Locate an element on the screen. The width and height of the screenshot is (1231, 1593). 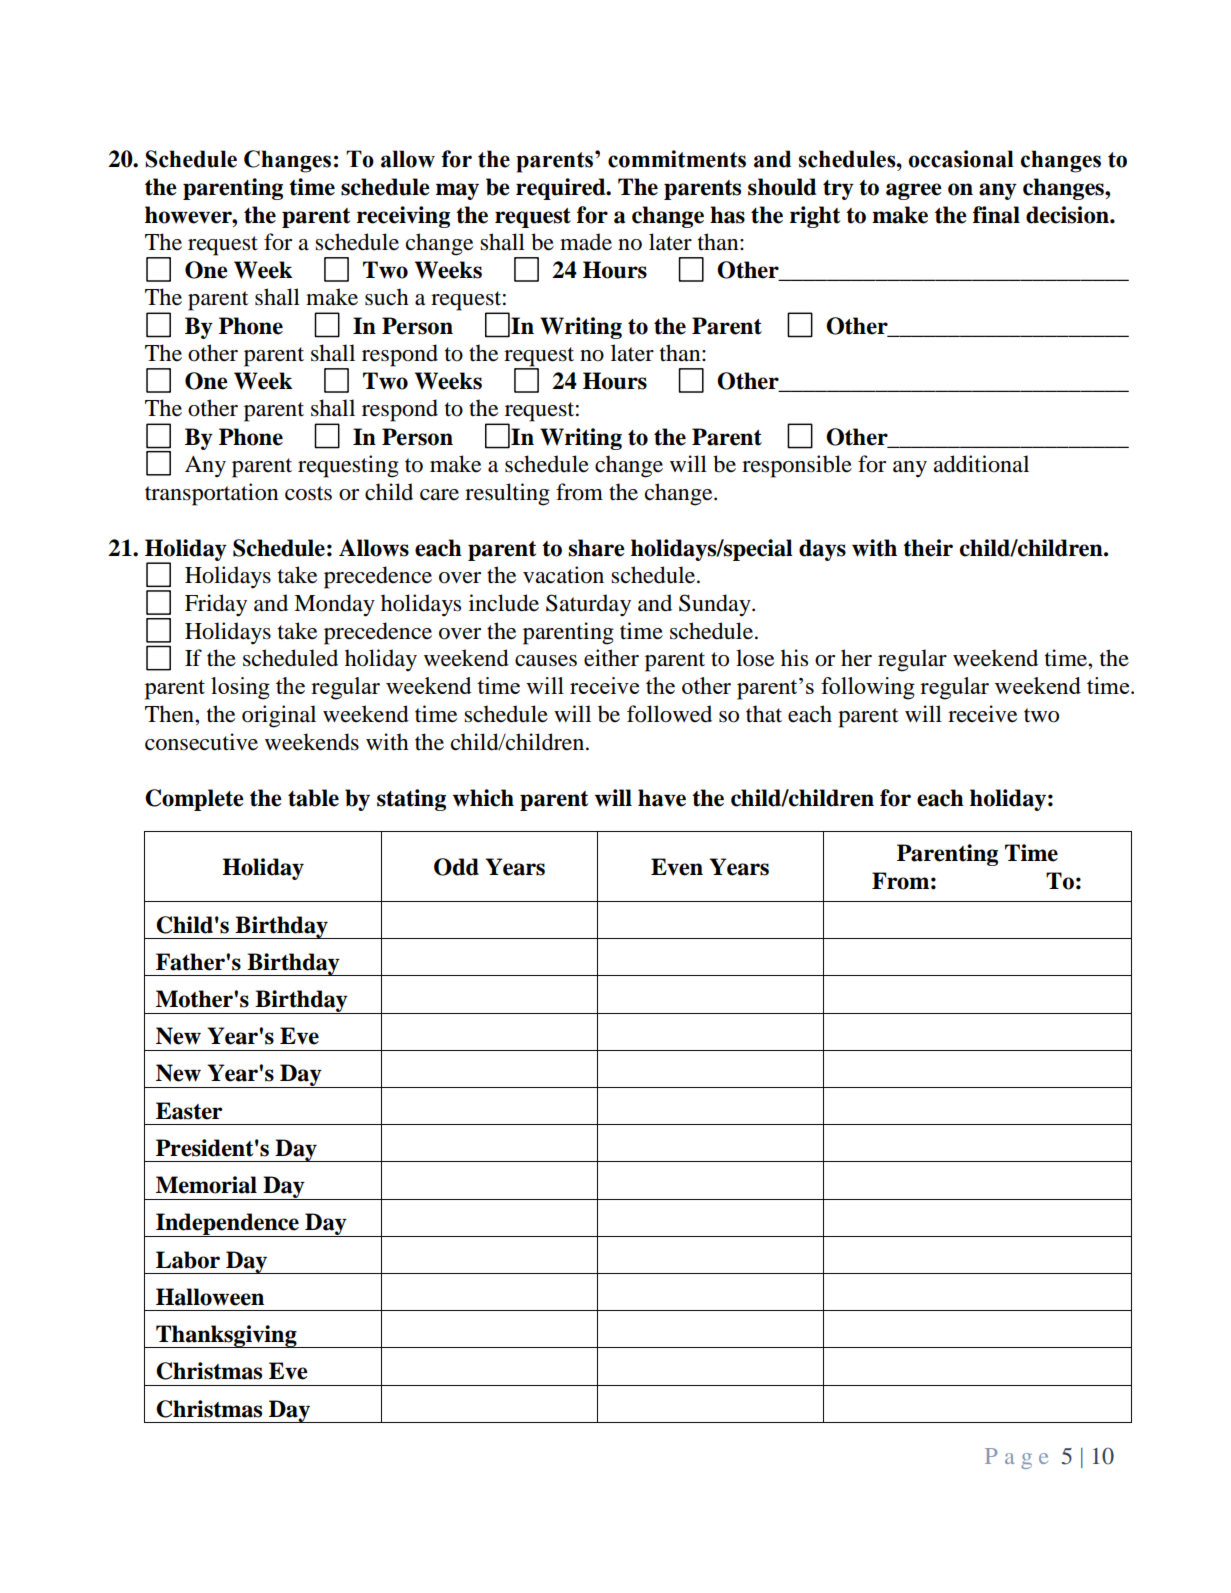
Memorial is located at coordinates (206, 1185).
